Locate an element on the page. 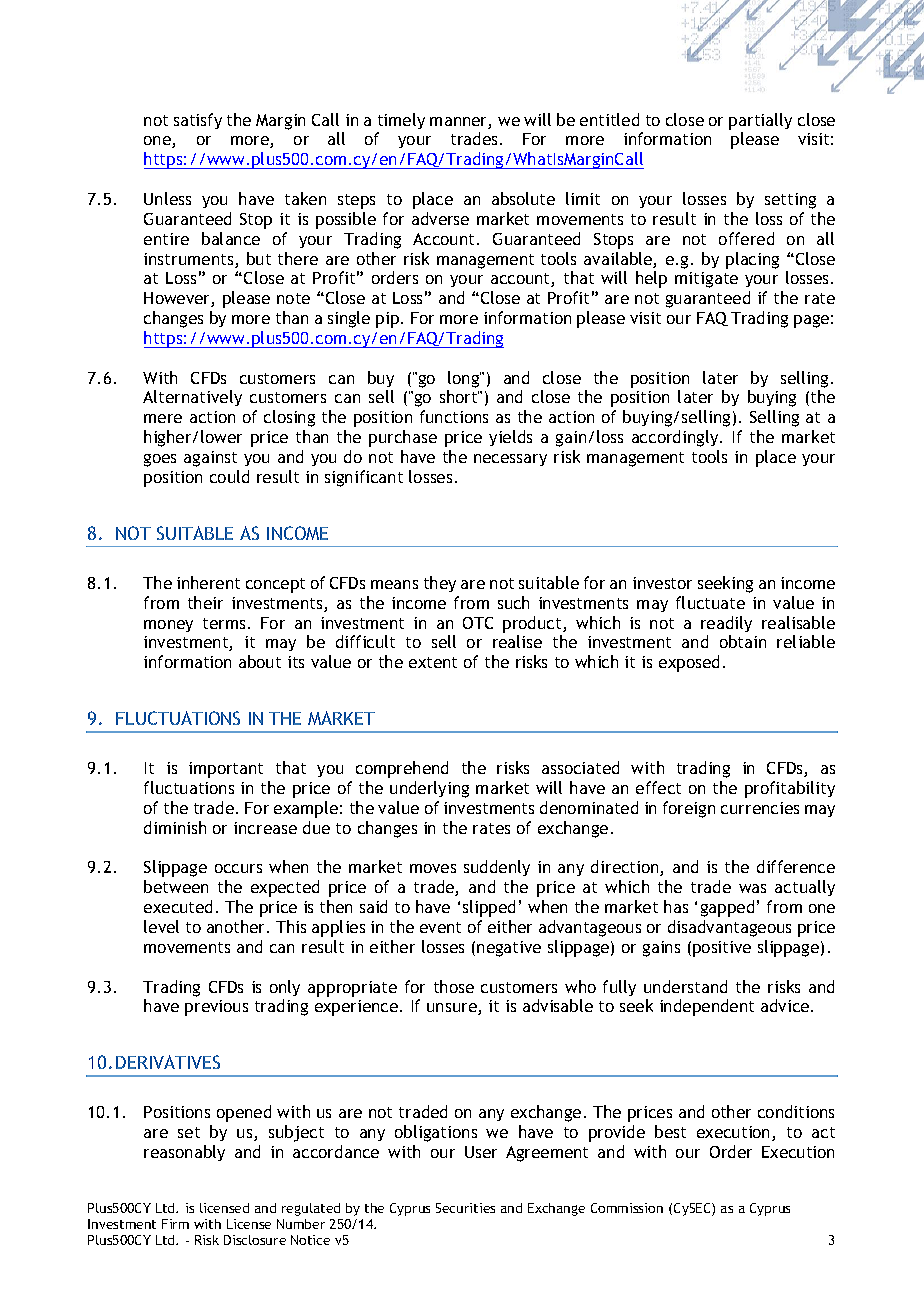 The image size is (924, 1308). could is located at coordinates (229, 476).
